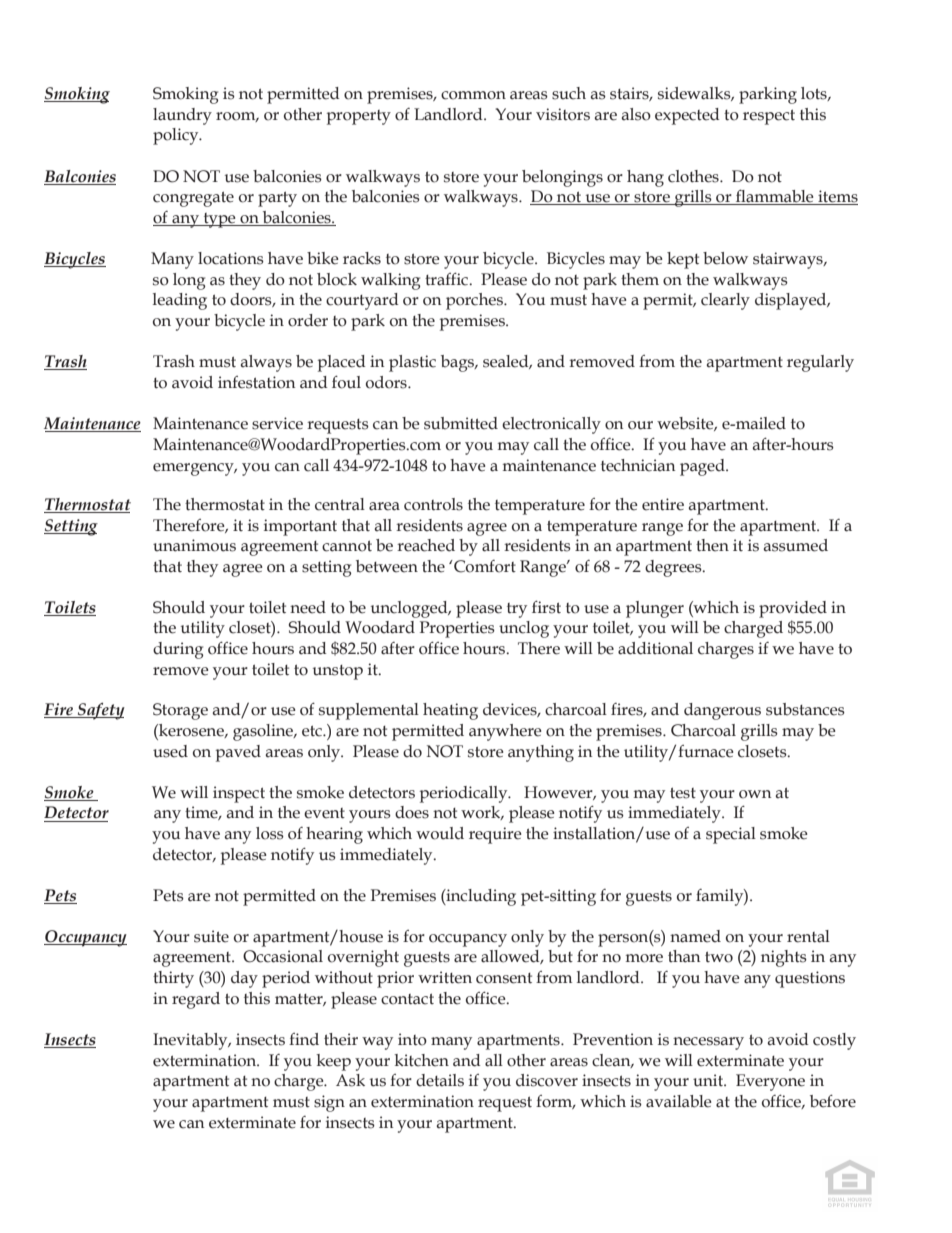 The width and height of the image is (952, 1233). What do you see at coordinates (793, 609) in the image?
I see `provided` at bounding box center [793, 609].
